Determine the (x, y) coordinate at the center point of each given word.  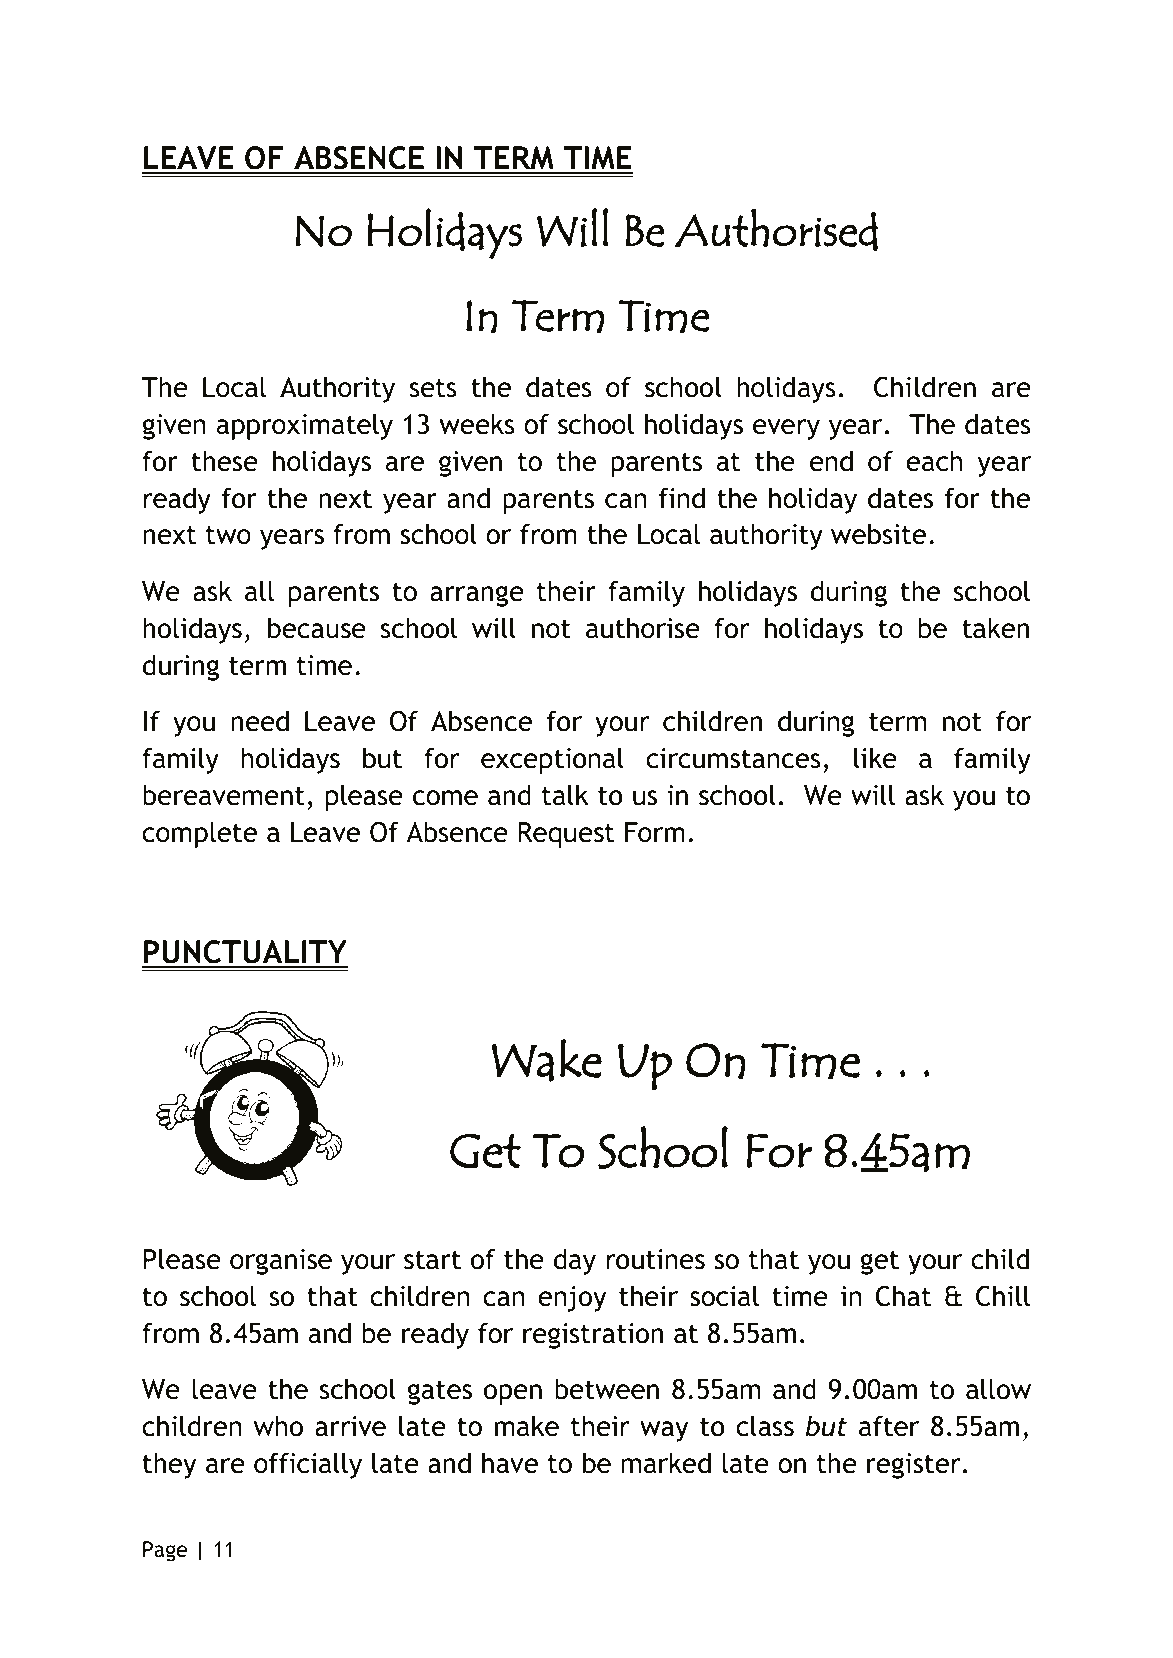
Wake (547, 1060)
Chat (904, 1296)
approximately (305, 426)
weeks (477, 424)
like (875, 758)
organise (281, 1262)
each (934, 461)
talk (565, 795)
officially (308, 1465)
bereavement (224, 795)
